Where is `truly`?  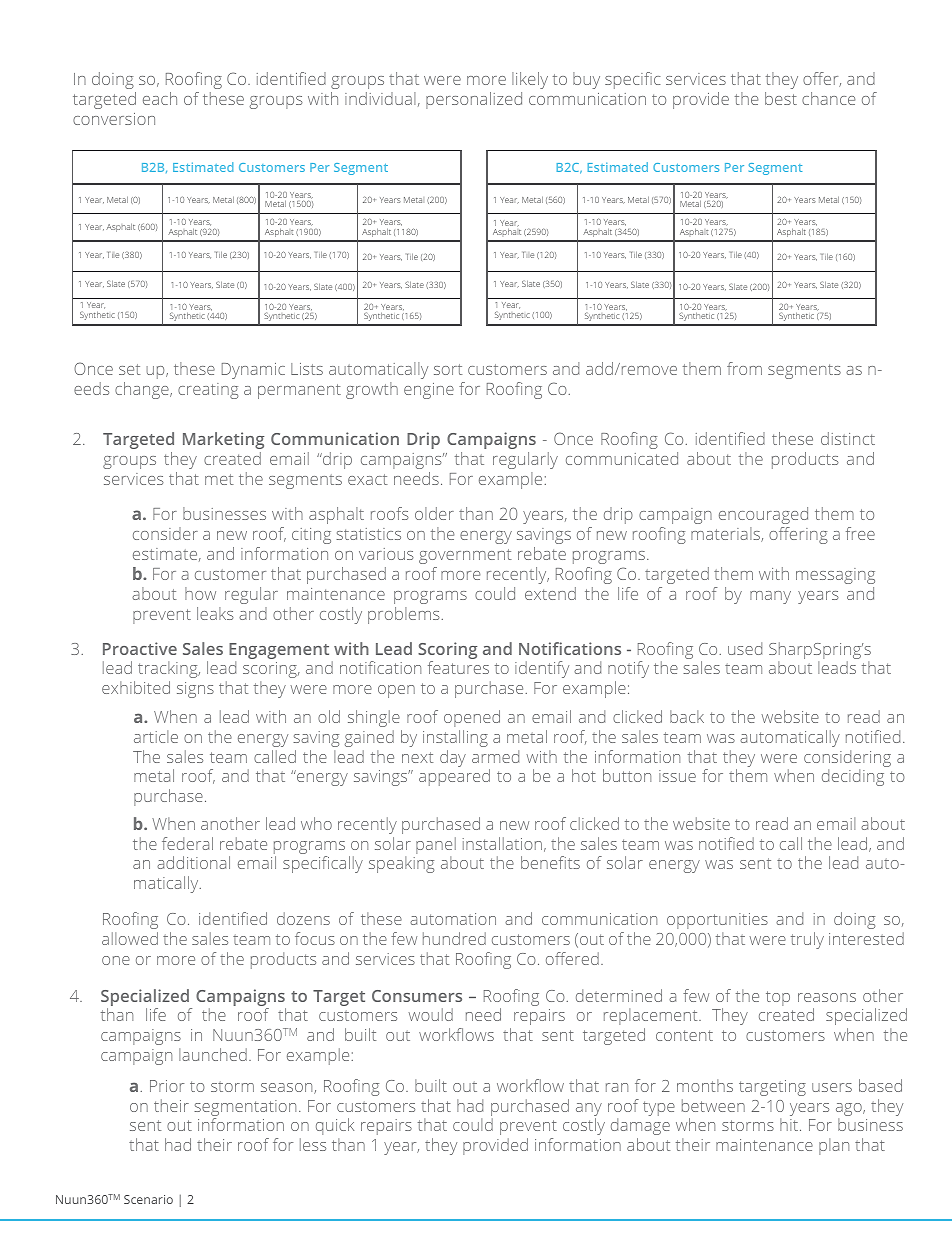 truly is located at coordinates (807, 940).
